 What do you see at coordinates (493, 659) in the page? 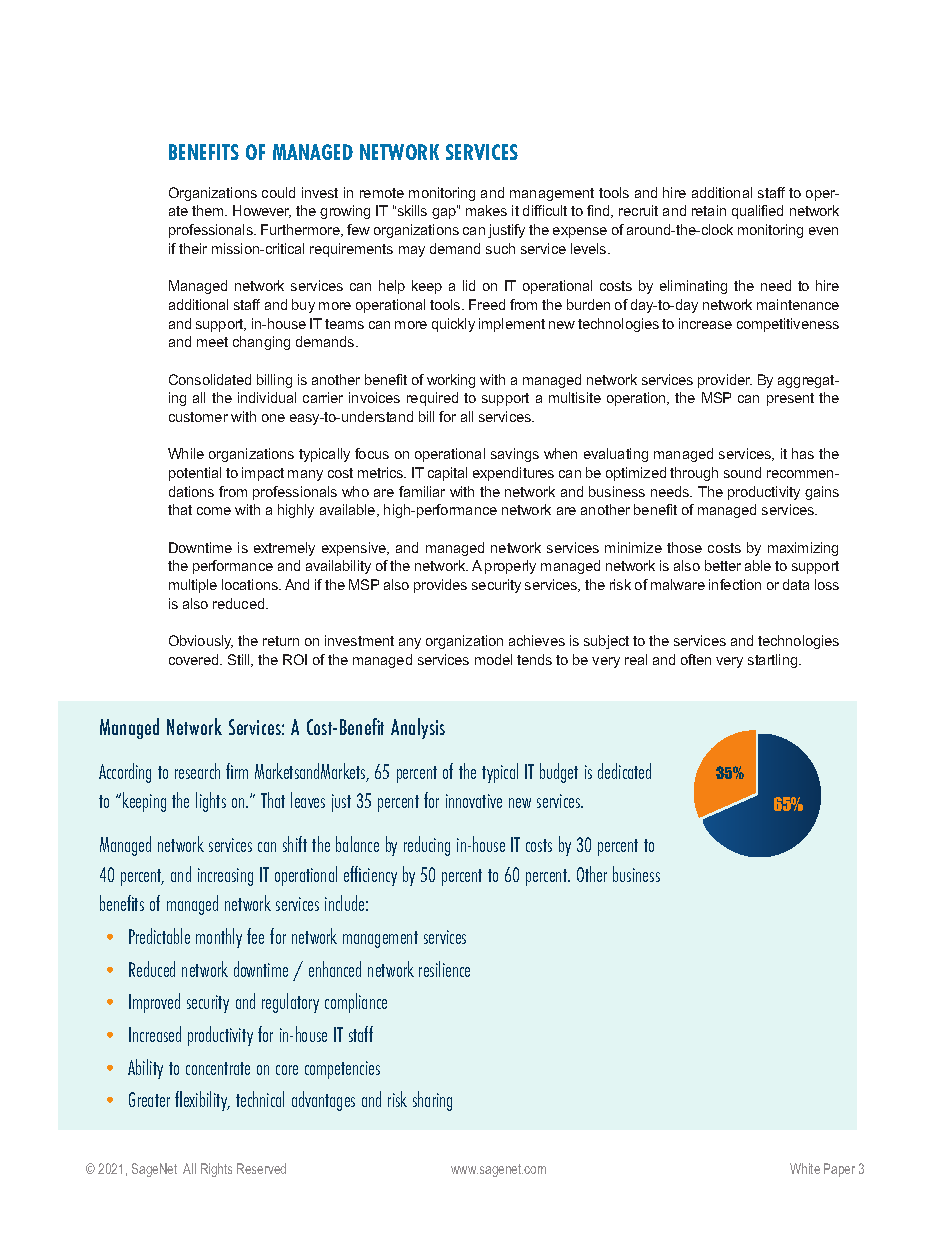
I see `model` at bounding box center [493, 659].
